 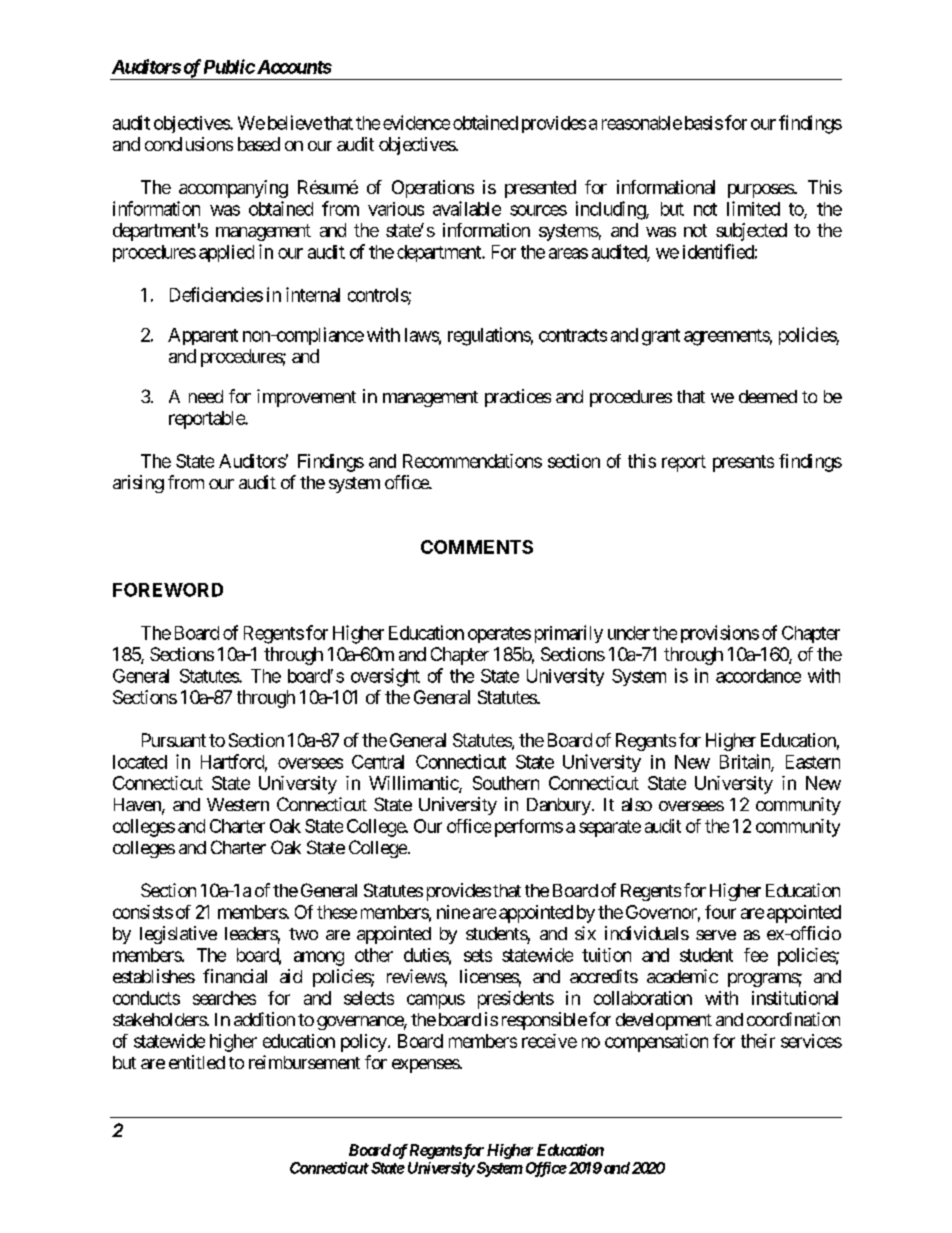 I want to click on campus, so click(x=436, y=1001).
